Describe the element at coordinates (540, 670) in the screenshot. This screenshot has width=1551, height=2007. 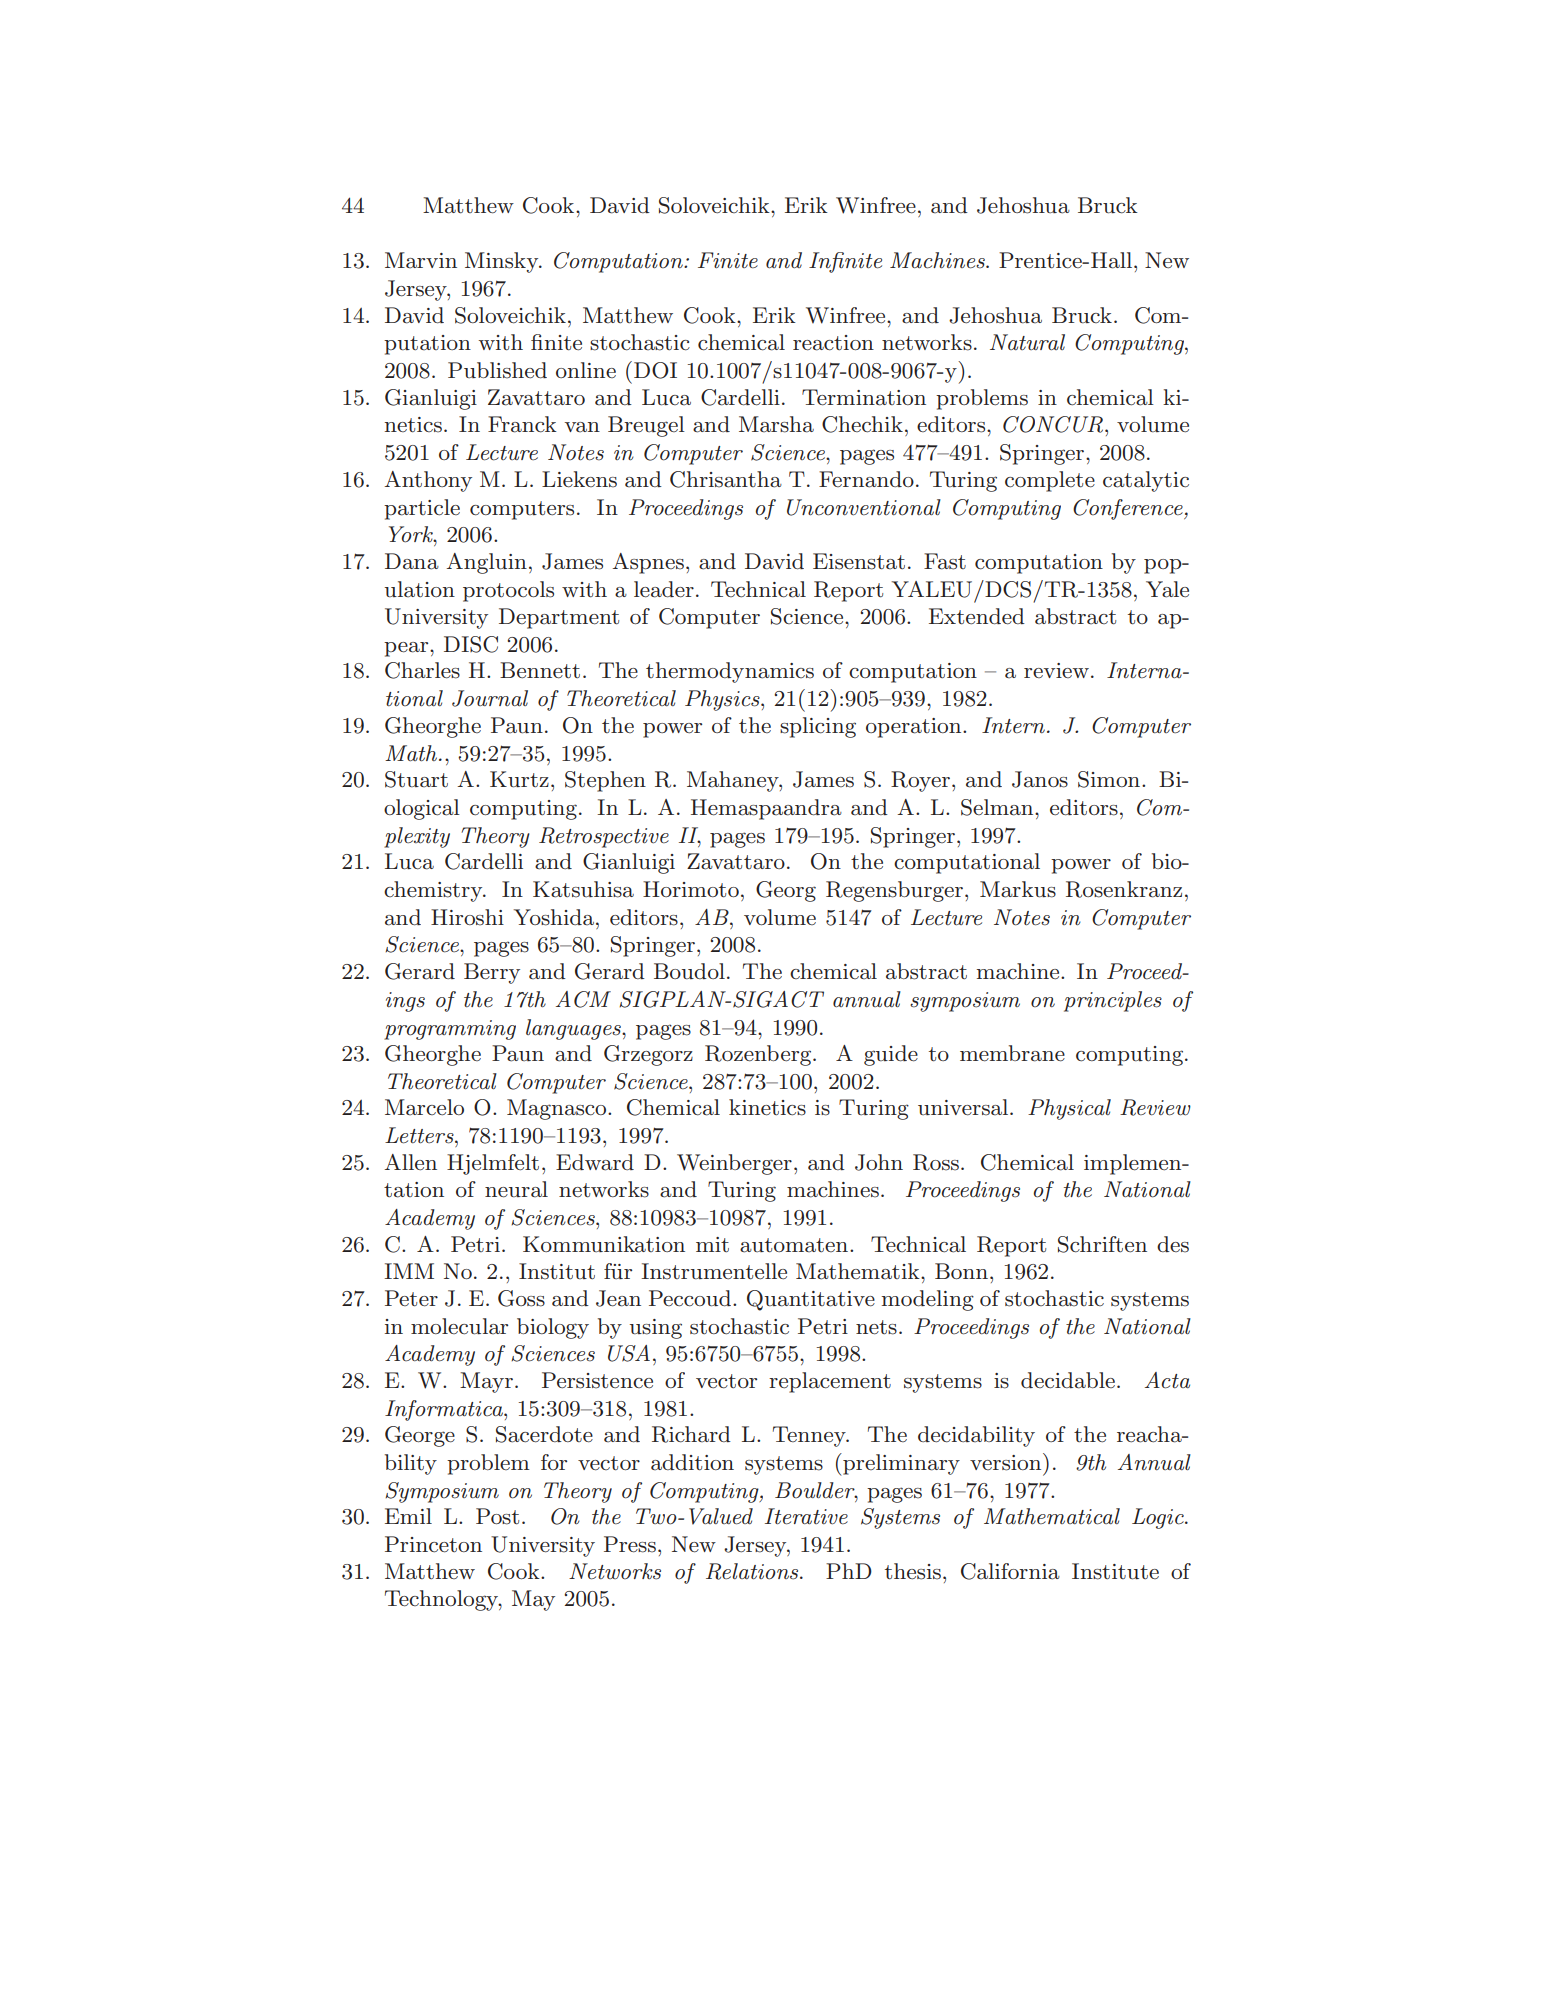
I see `Bennett` at that location.
